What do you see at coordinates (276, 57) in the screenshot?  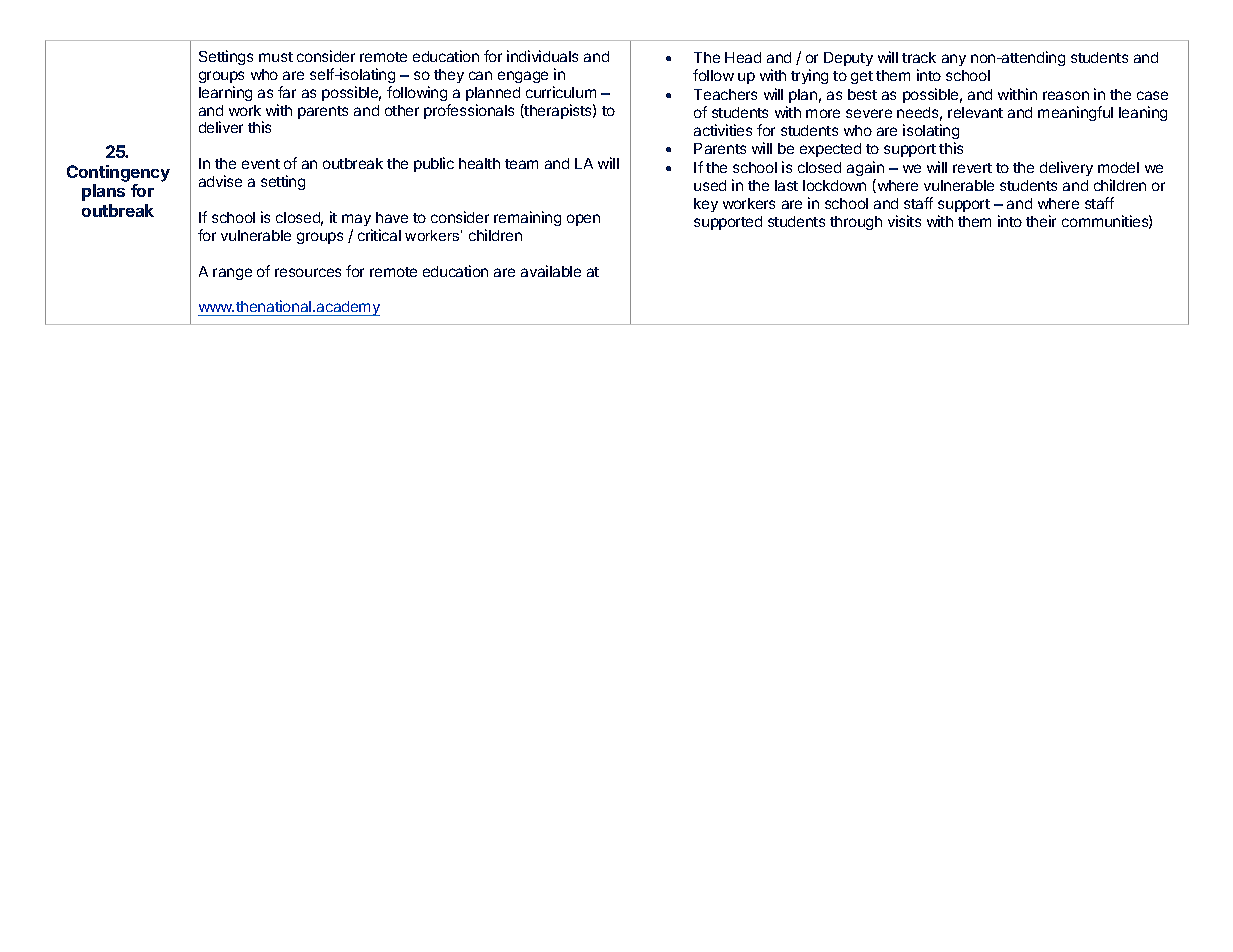 I see `must` at bounding box center [276, 57].
